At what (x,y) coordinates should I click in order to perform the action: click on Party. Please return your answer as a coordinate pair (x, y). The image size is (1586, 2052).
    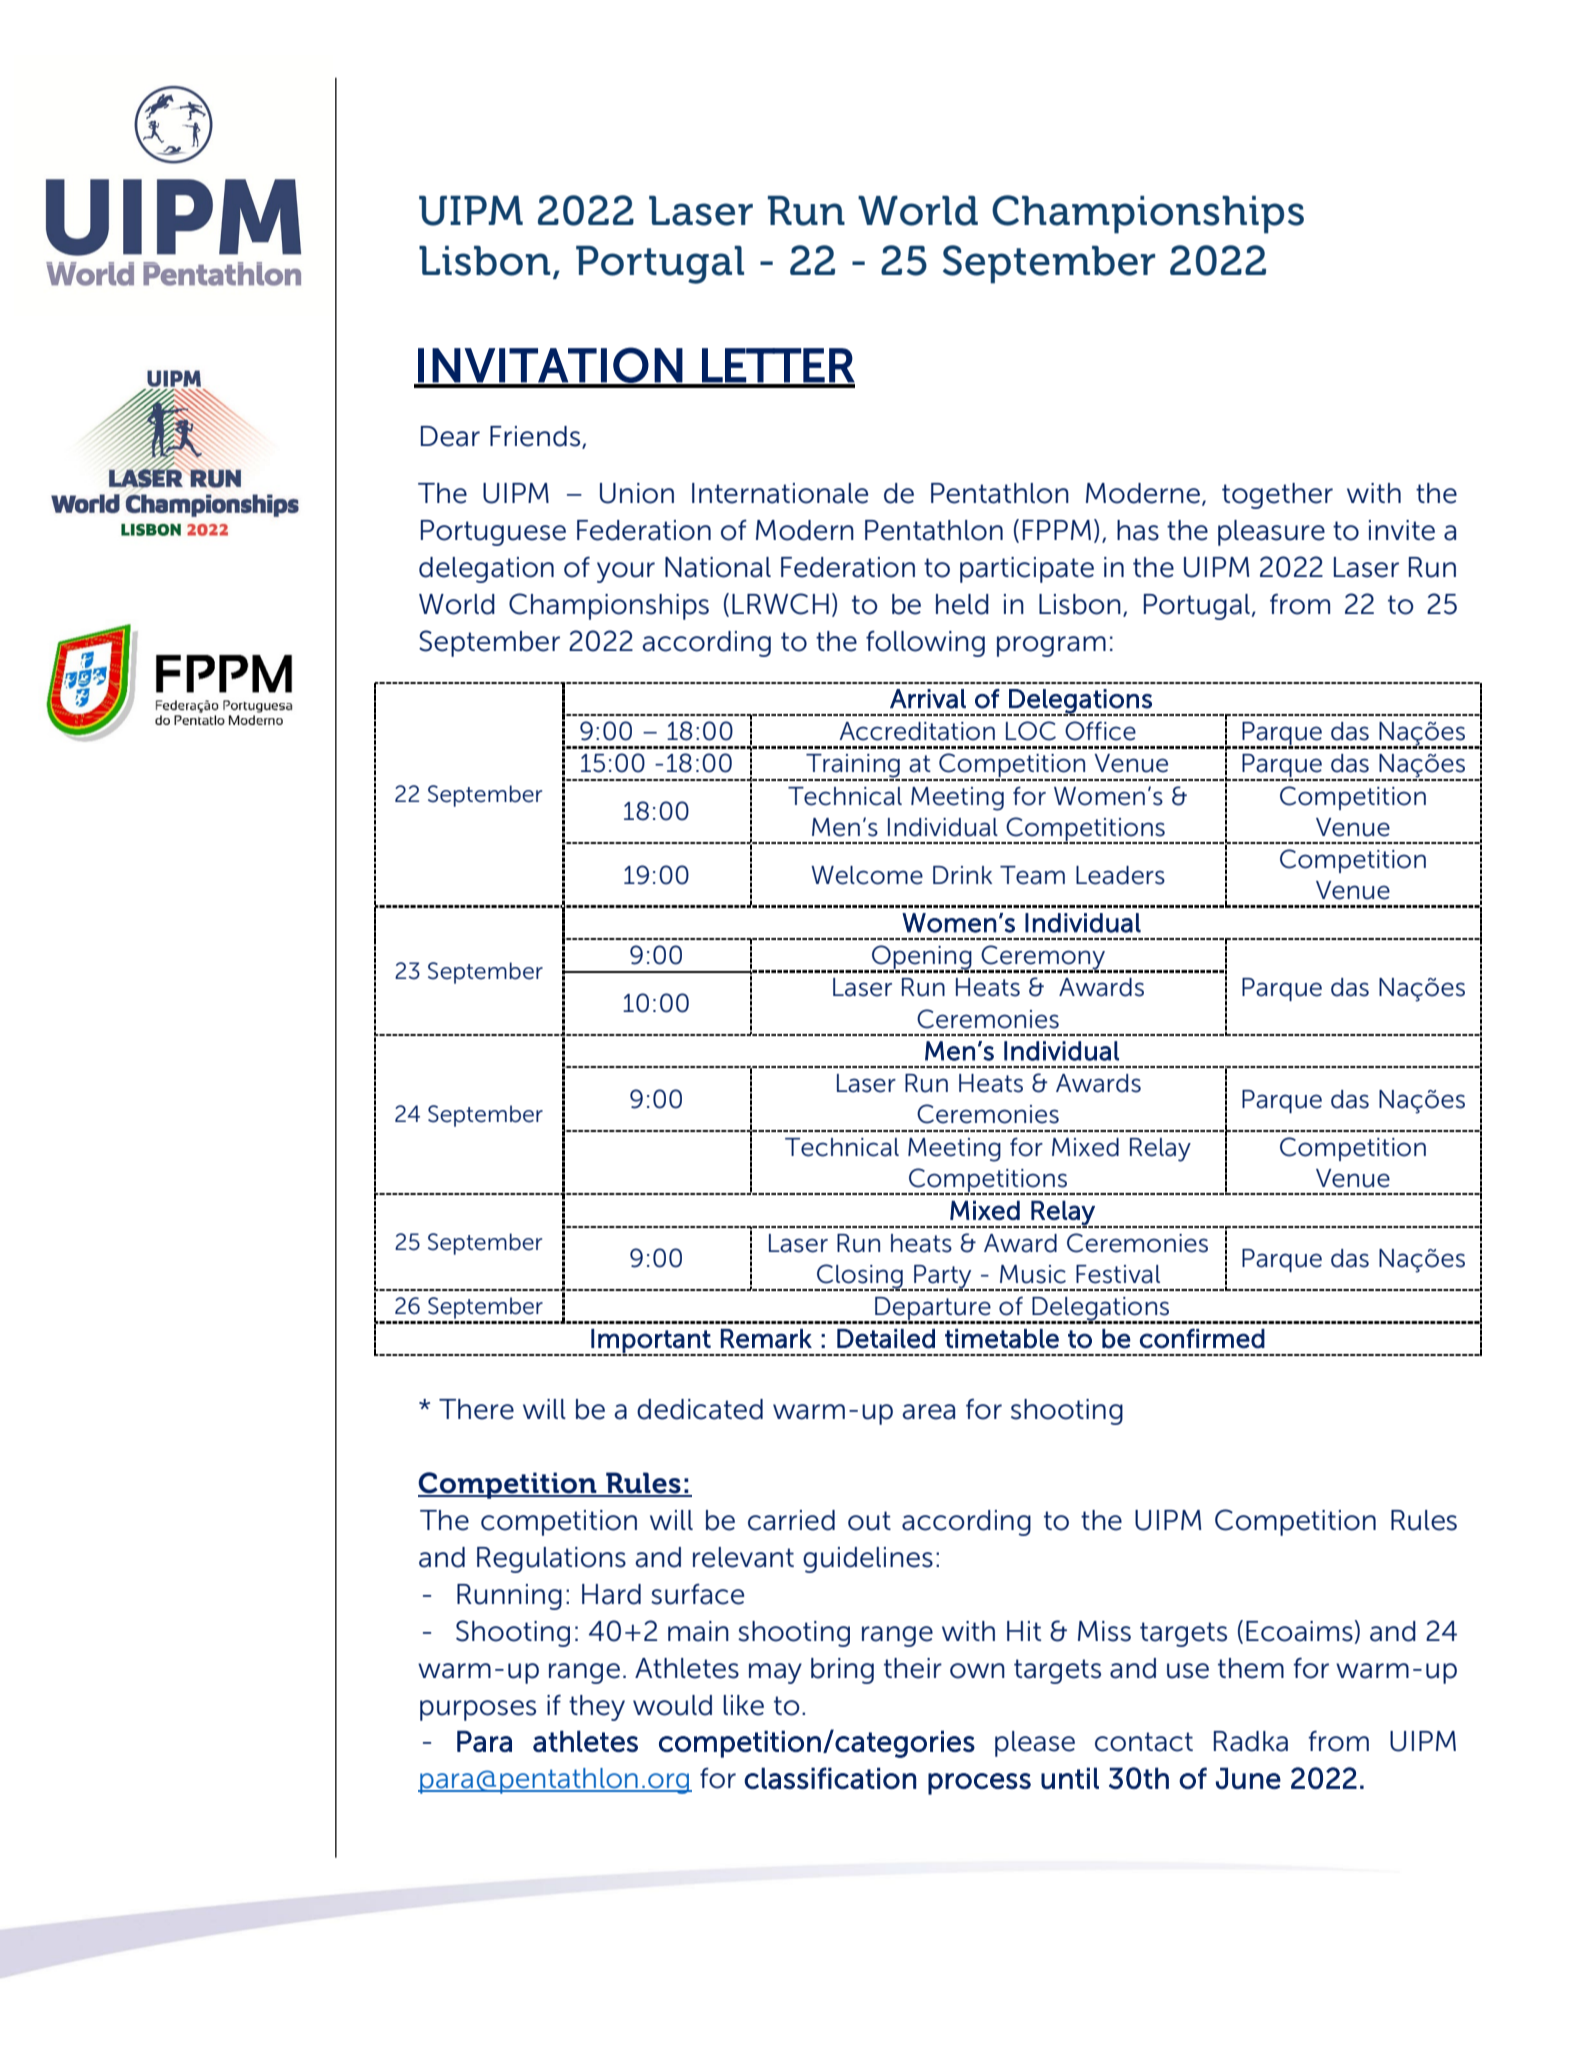
    Looking at the image, I should click on (943, 1278).
